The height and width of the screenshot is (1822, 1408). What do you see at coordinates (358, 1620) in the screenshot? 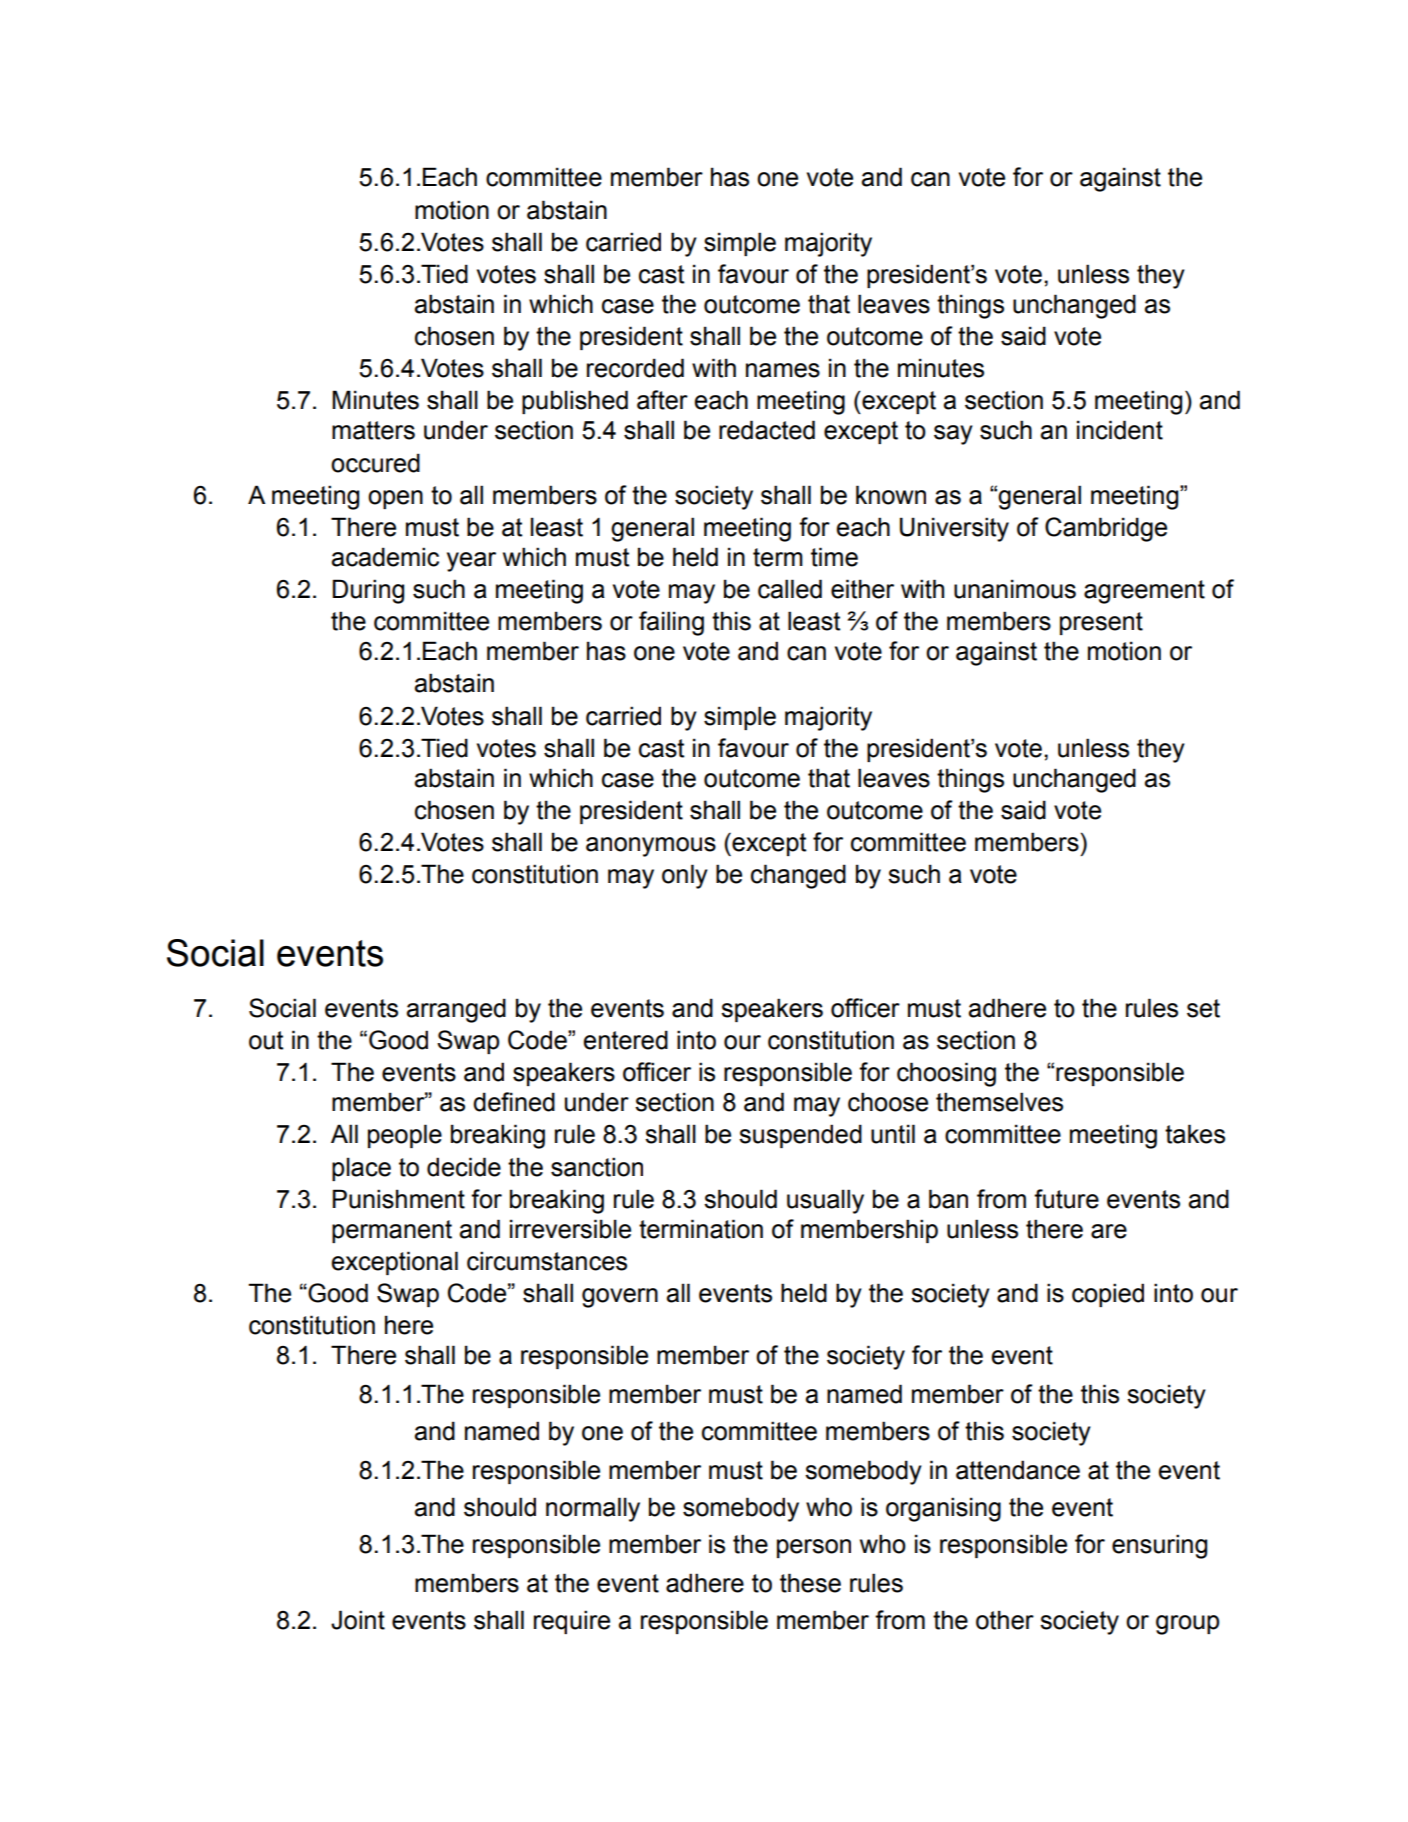
I see `Joint` at bounding box center [358, 1620].
